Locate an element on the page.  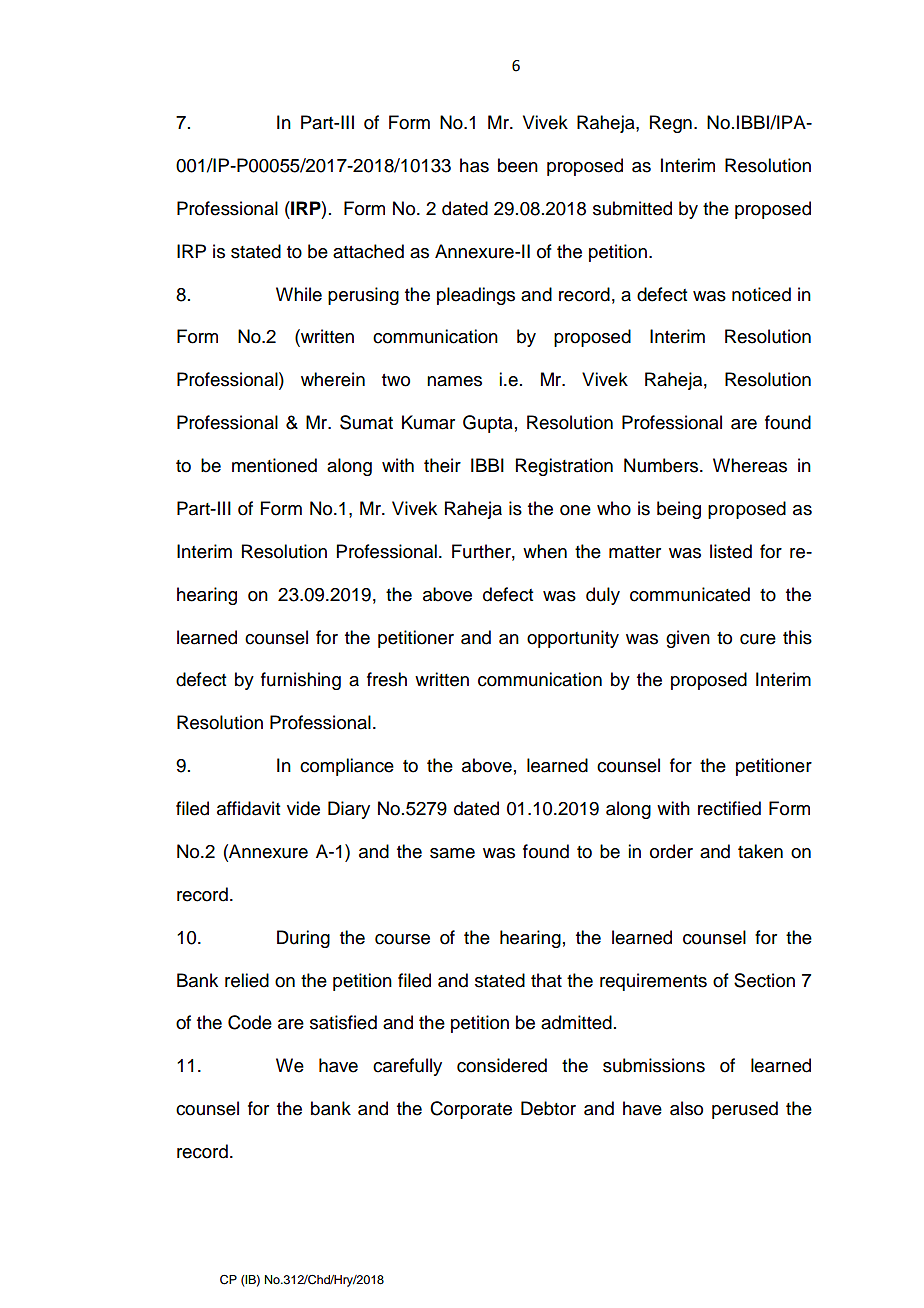
rectified is located at coordinates (729, 808).
